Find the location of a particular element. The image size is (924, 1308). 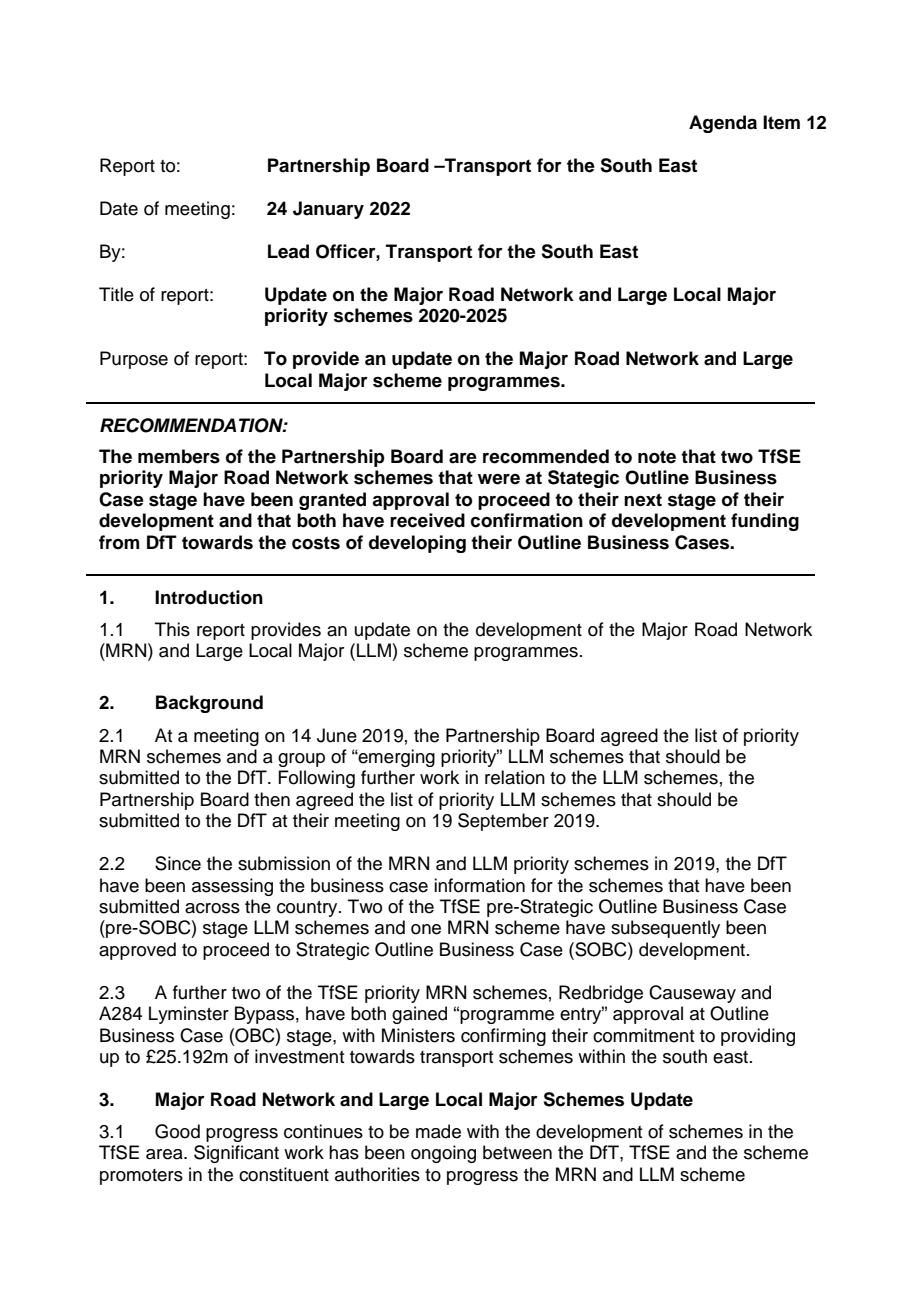

January is located at coordinates (328, 210).
